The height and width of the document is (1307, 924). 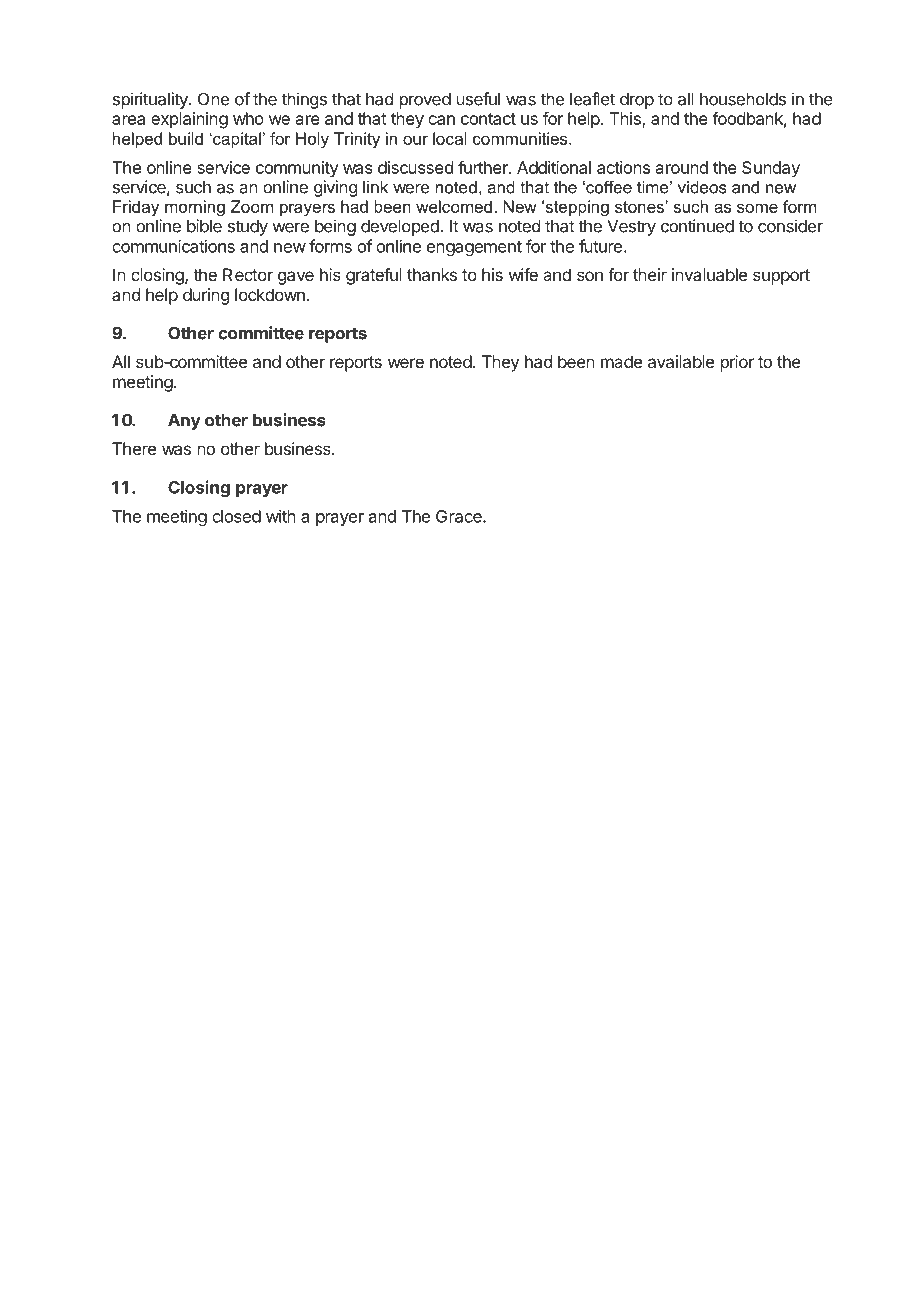 I want to click on engagement, so click(x=474, y=248).
